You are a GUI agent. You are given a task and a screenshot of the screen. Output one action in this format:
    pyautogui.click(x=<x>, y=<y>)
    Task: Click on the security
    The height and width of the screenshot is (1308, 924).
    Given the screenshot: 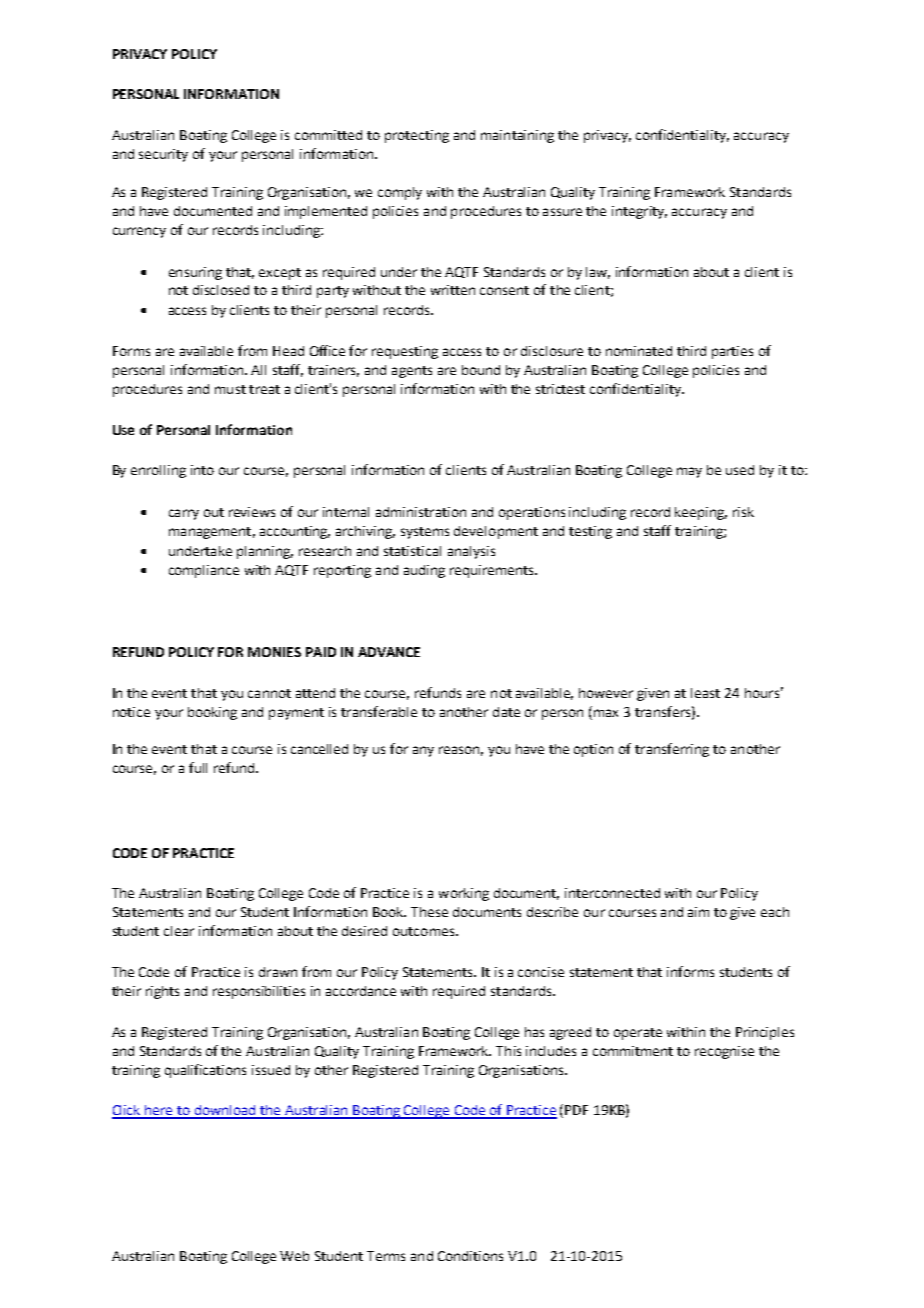 What is the action you would take?
    pyautogui.click(x=163, y=155)
